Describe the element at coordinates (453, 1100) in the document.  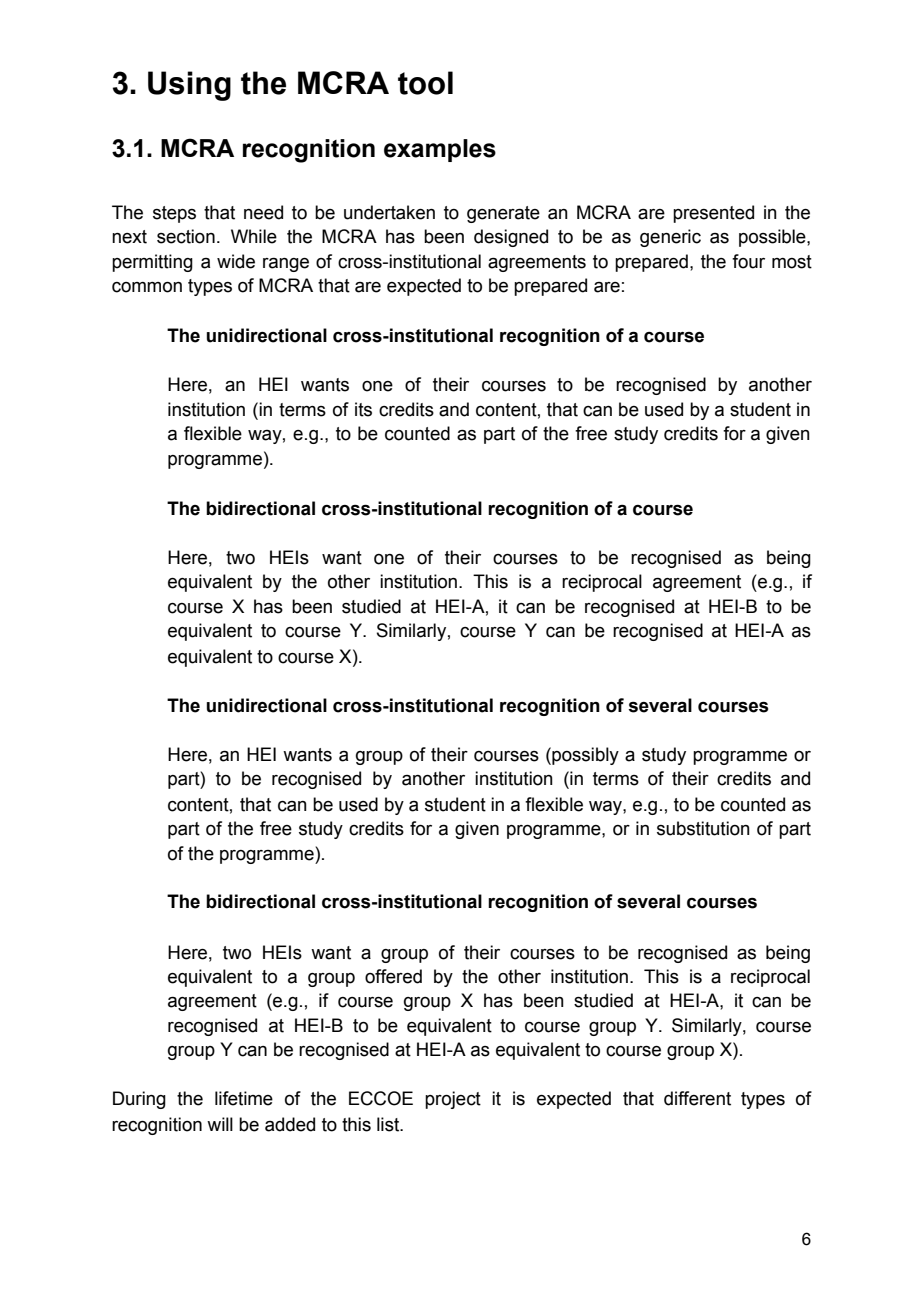
I see `project` at that location.
